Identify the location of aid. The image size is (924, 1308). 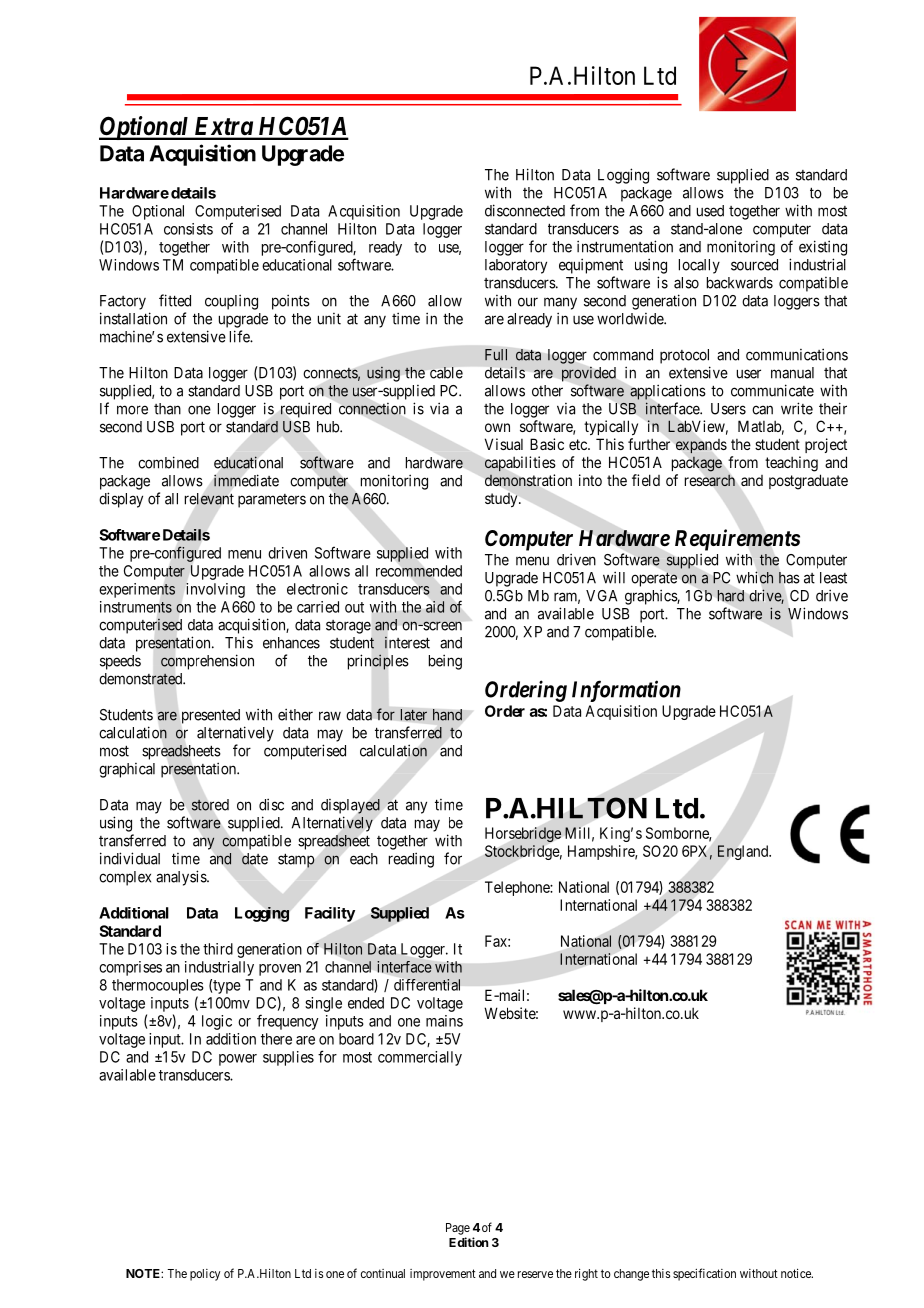
(435, 607).
